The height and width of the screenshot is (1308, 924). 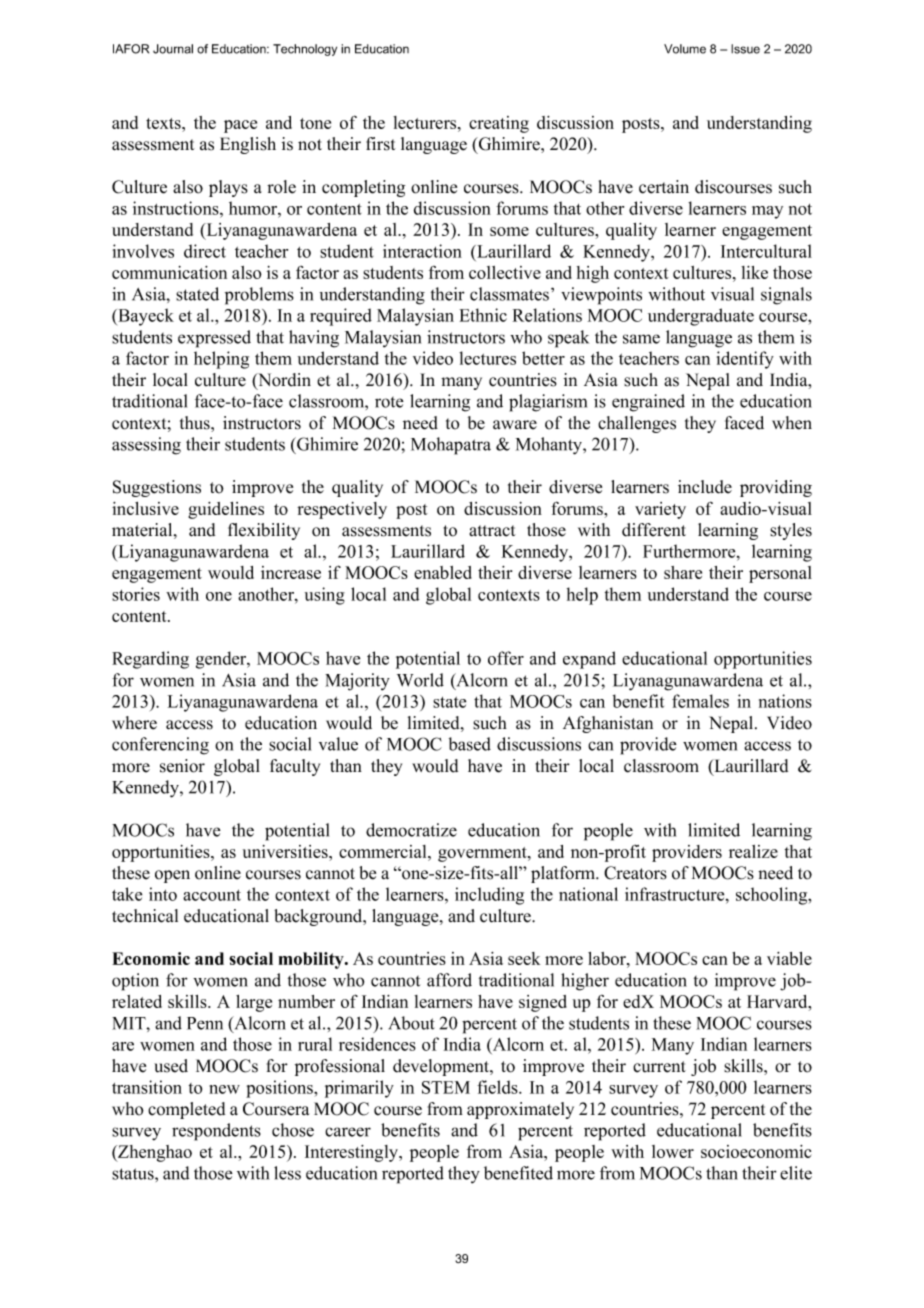 What do you see at coordinates (222, 660) in the screenshot?
I see `gender` at bounding box center [222, 660].
